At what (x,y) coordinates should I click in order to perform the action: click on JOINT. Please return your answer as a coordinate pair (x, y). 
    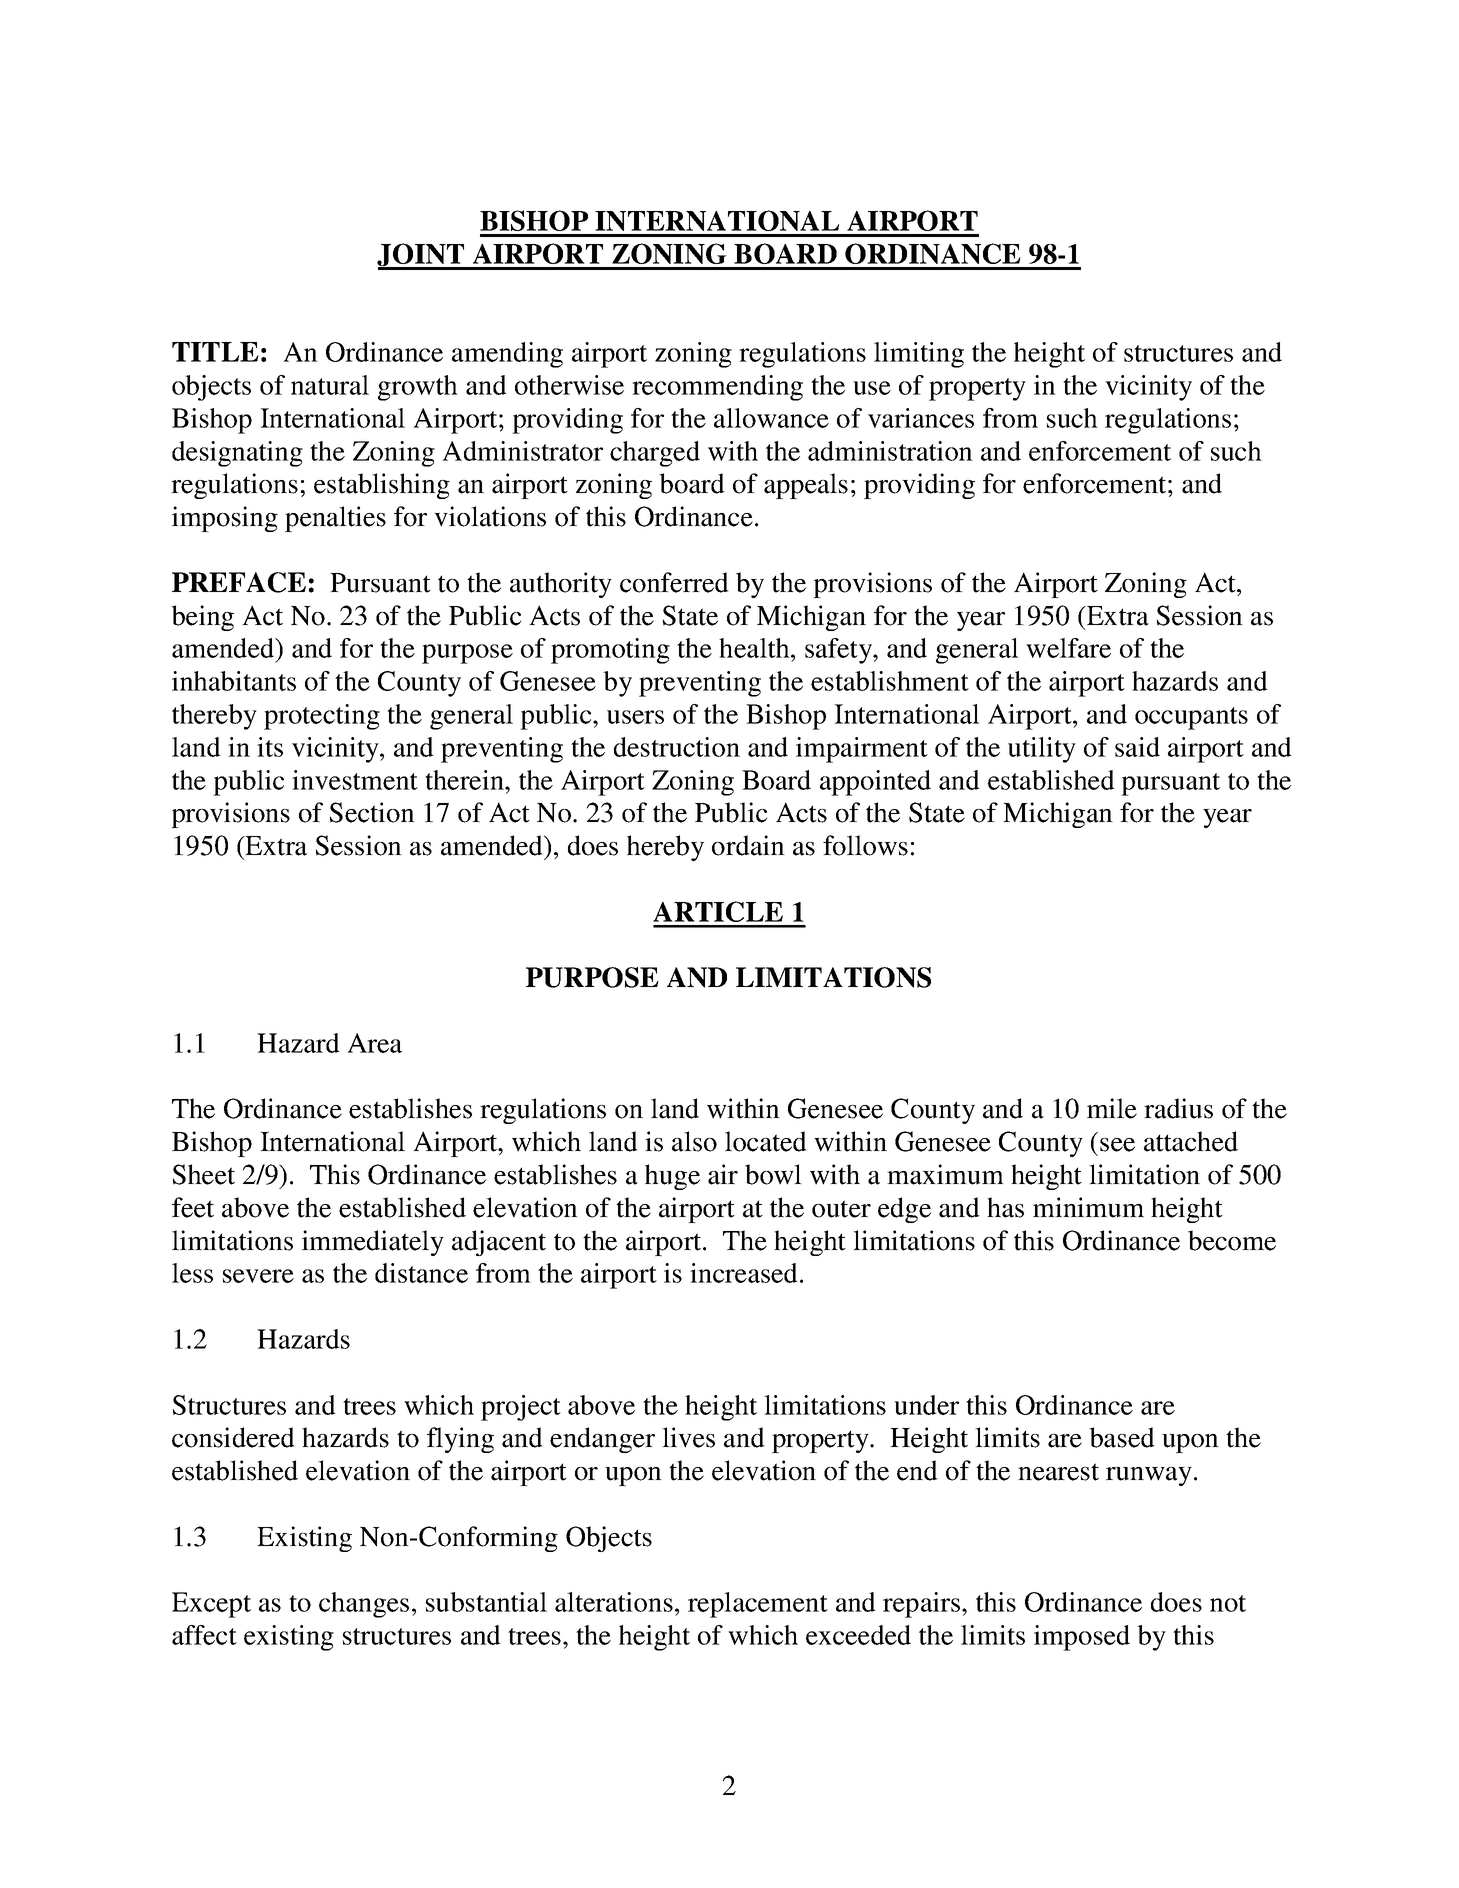
    Looking at the image, I should click on (422, 256).
